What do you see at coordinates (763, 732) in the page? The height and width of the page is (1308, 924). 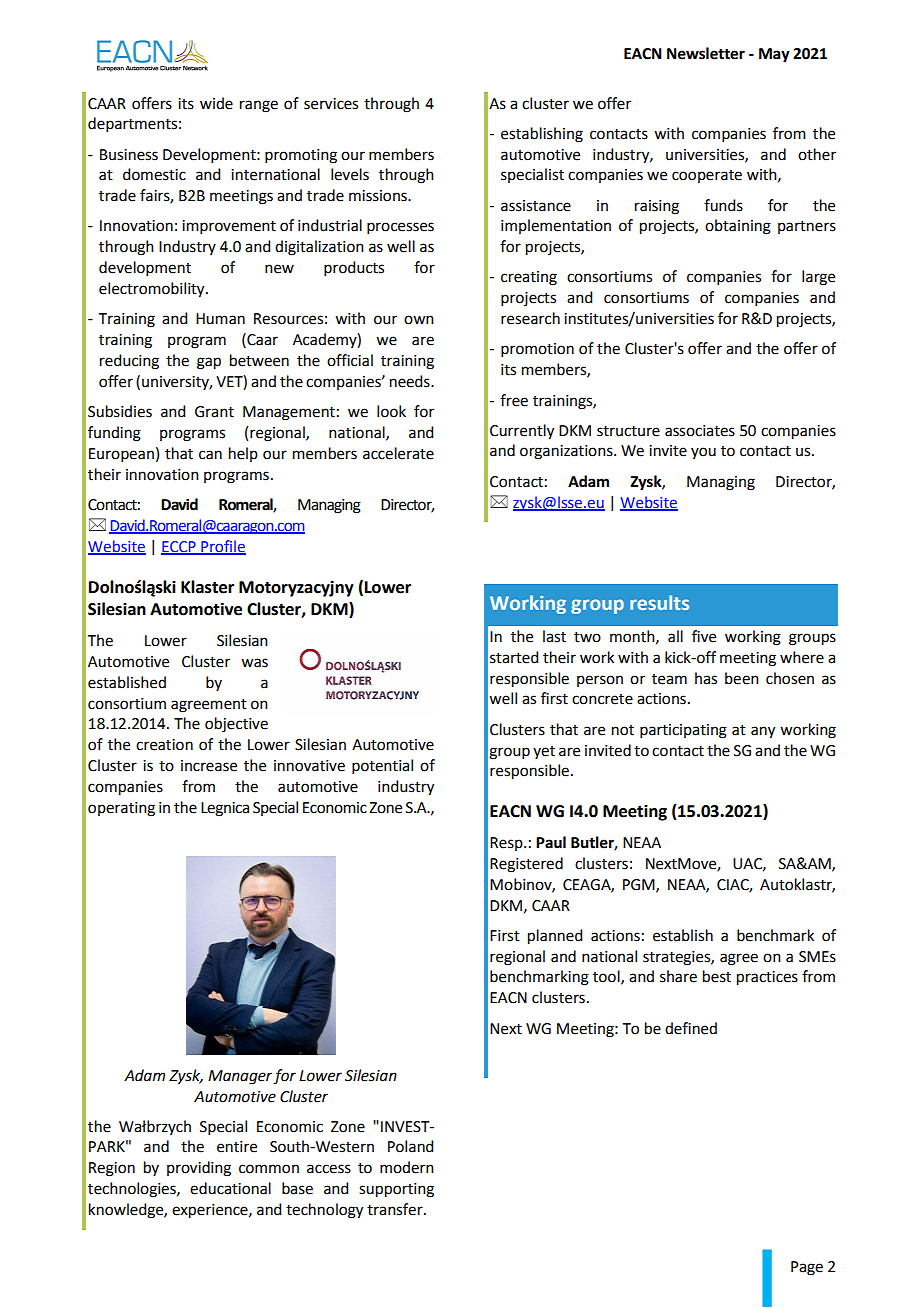 I see `any` at bounding box center [763, 732].
